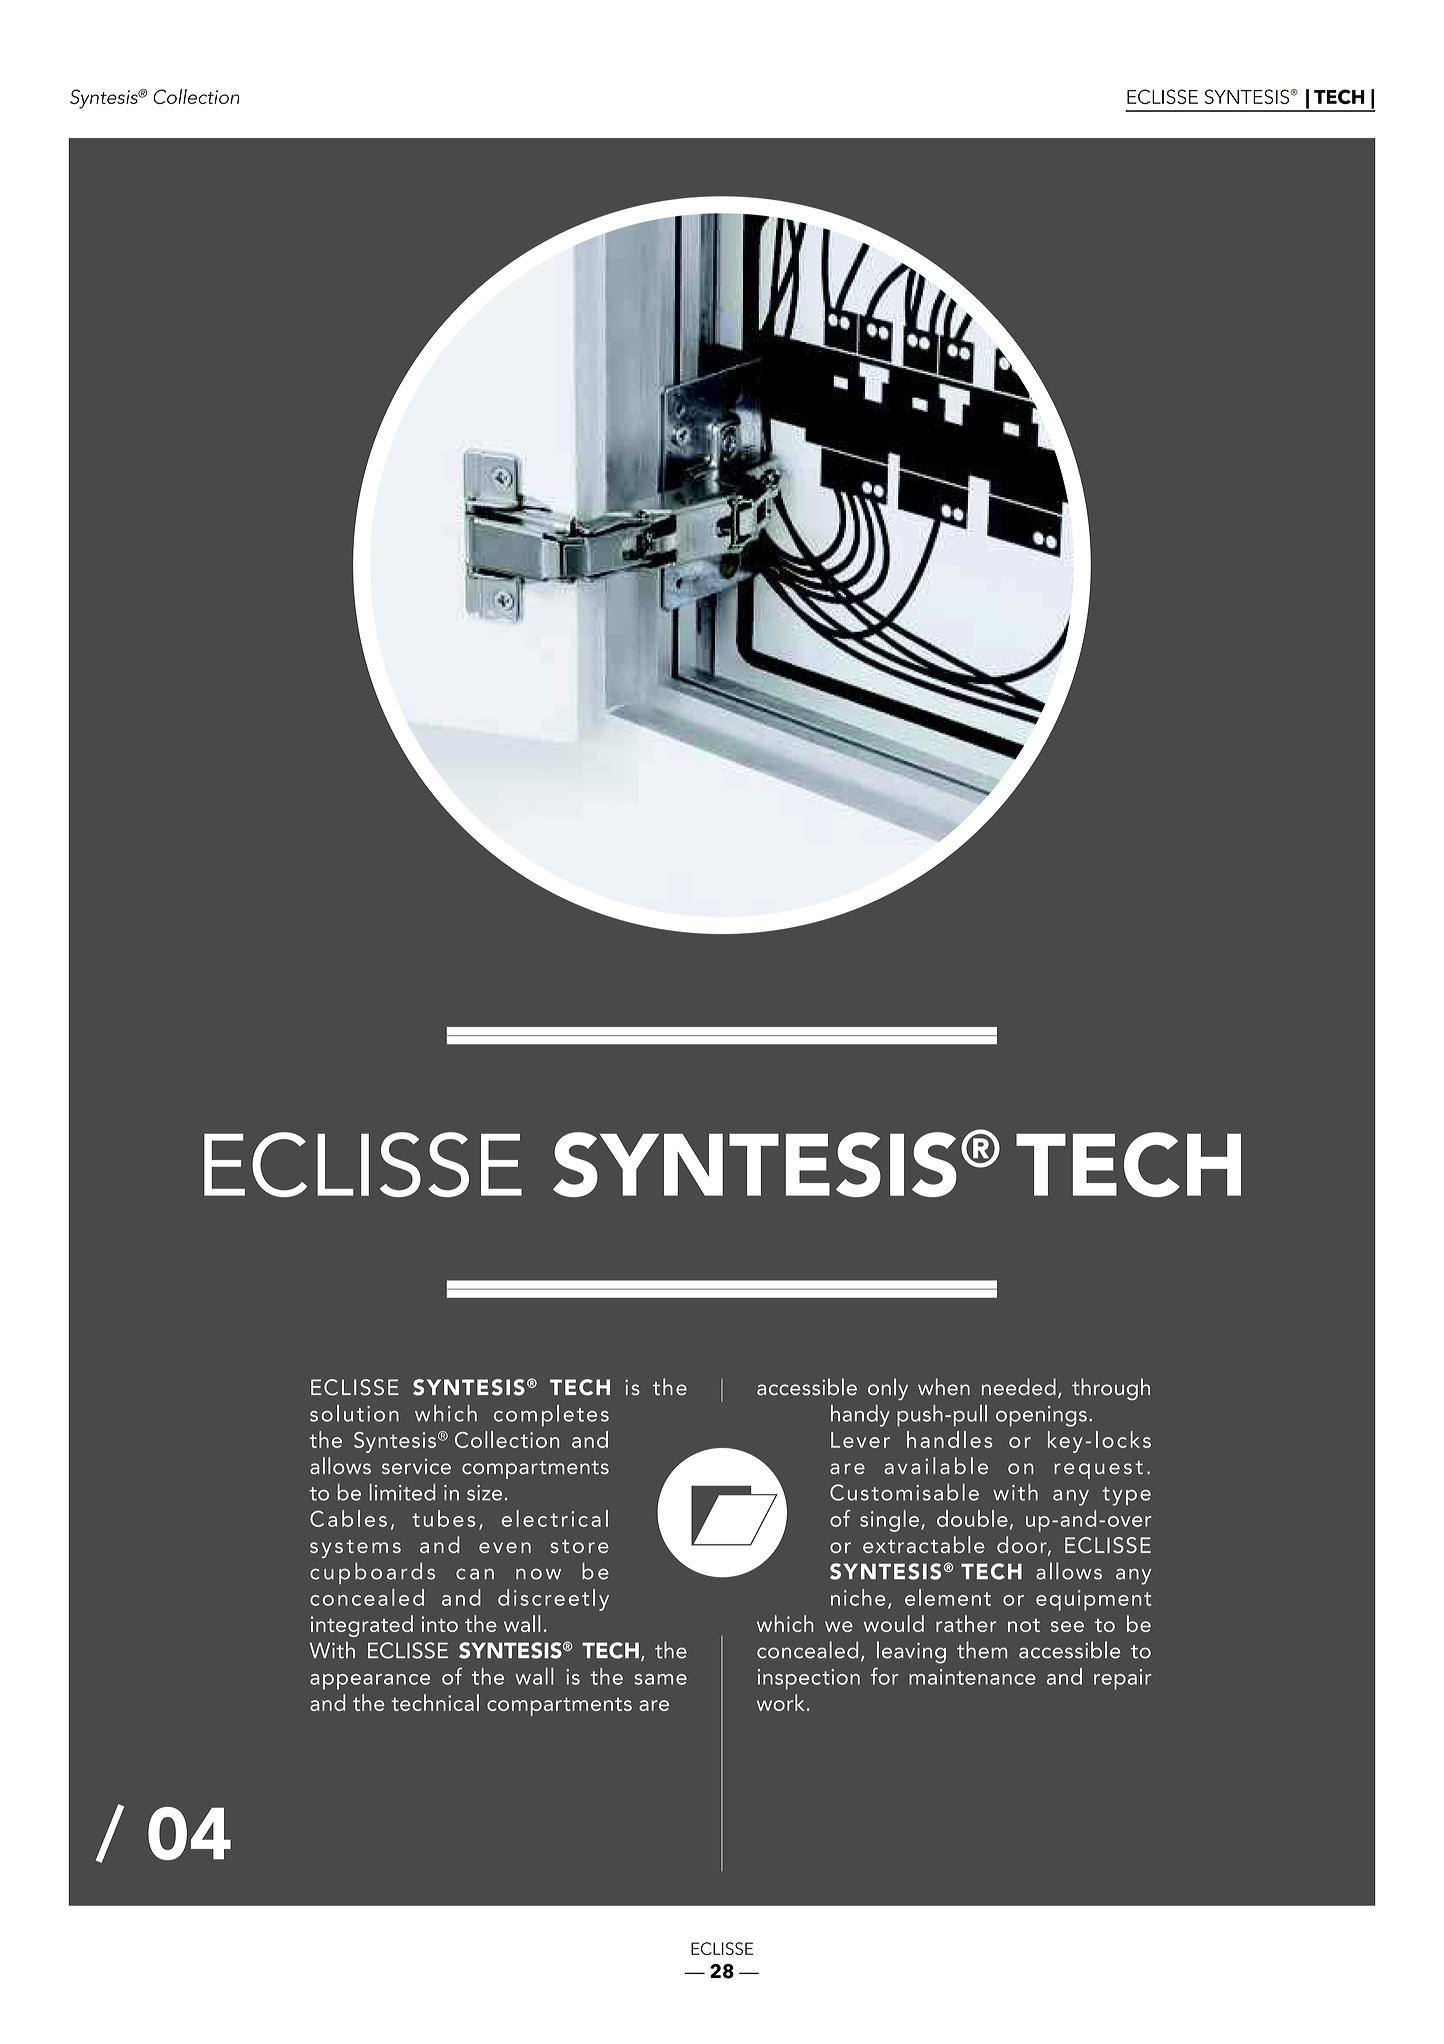 This page has width=1444, height=2044. What do you see at coordinates (888, 1389) in the page?
I see `only` at bounding box center [888, 1389].
